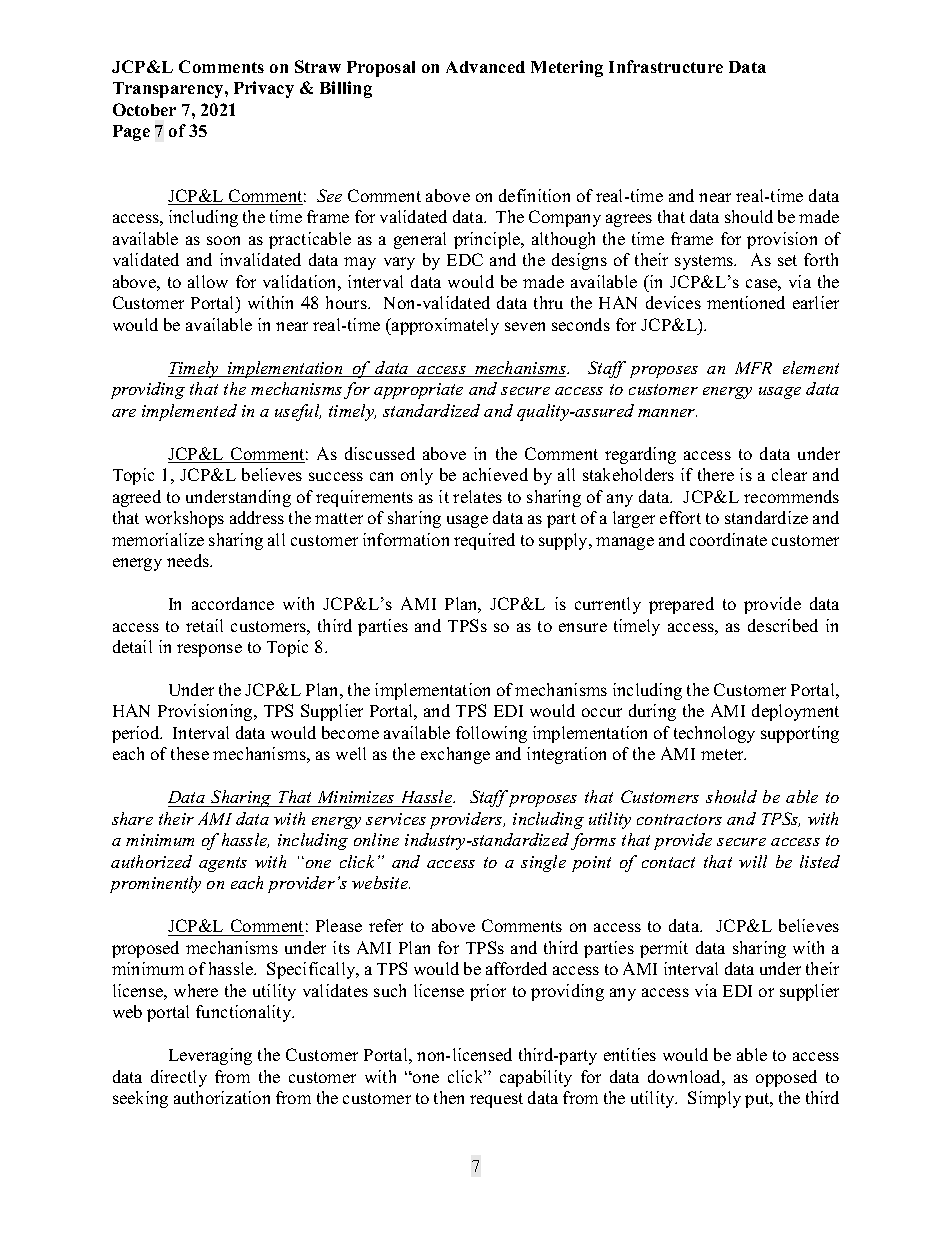 This page has height=1233, width=952. I want to click on approximately, so click(444, 326).
